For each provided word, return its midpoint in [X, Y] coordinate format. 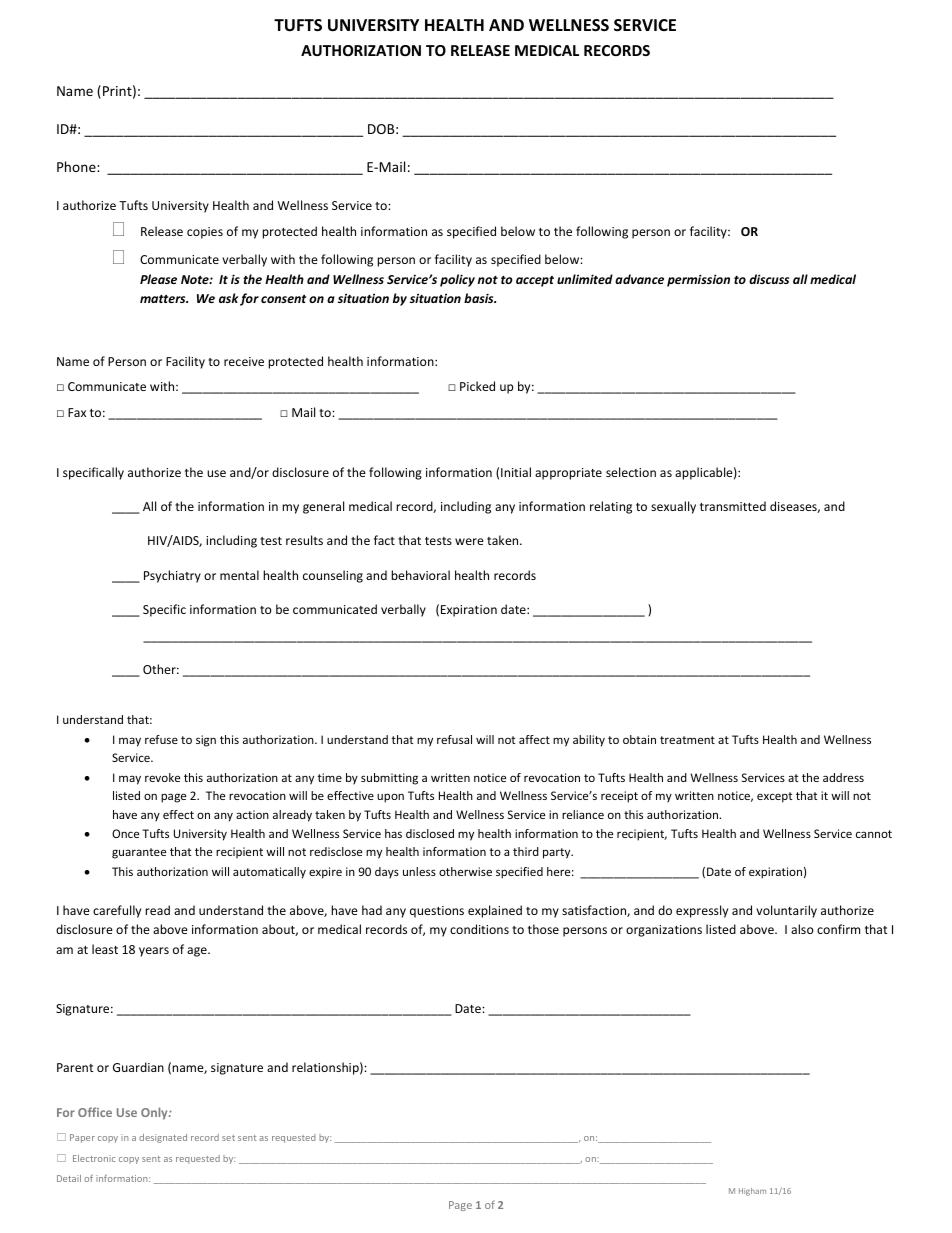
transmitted [733, 506]
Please [158, 279]
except [775, 797]
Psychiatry [172, 576]
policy [457, 280]
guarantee [139, 853]
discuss [769, 279]
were [469, 541]
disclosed [430, 833]
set [228, 1138]
